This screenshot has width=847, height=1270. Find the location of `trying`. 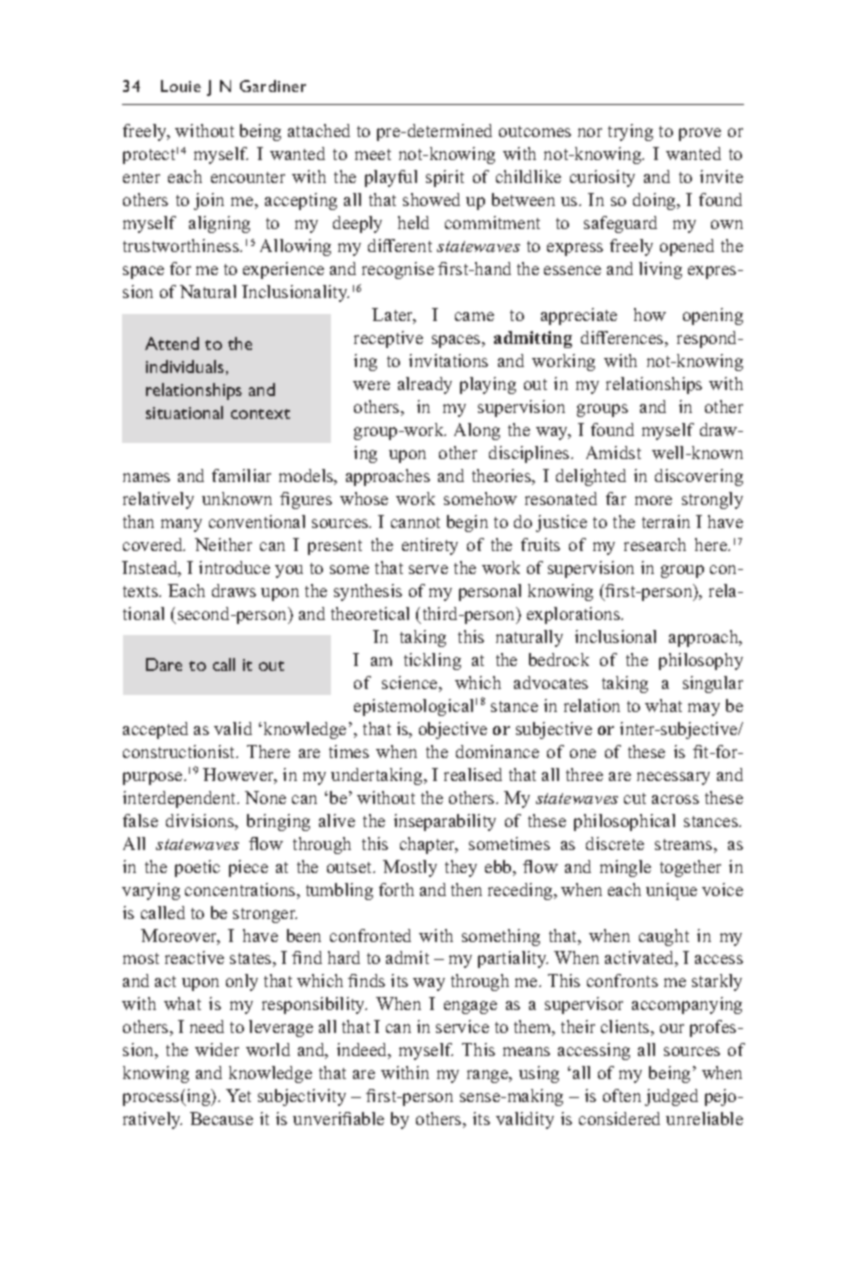

trying is located at coordinates (630, 132).
